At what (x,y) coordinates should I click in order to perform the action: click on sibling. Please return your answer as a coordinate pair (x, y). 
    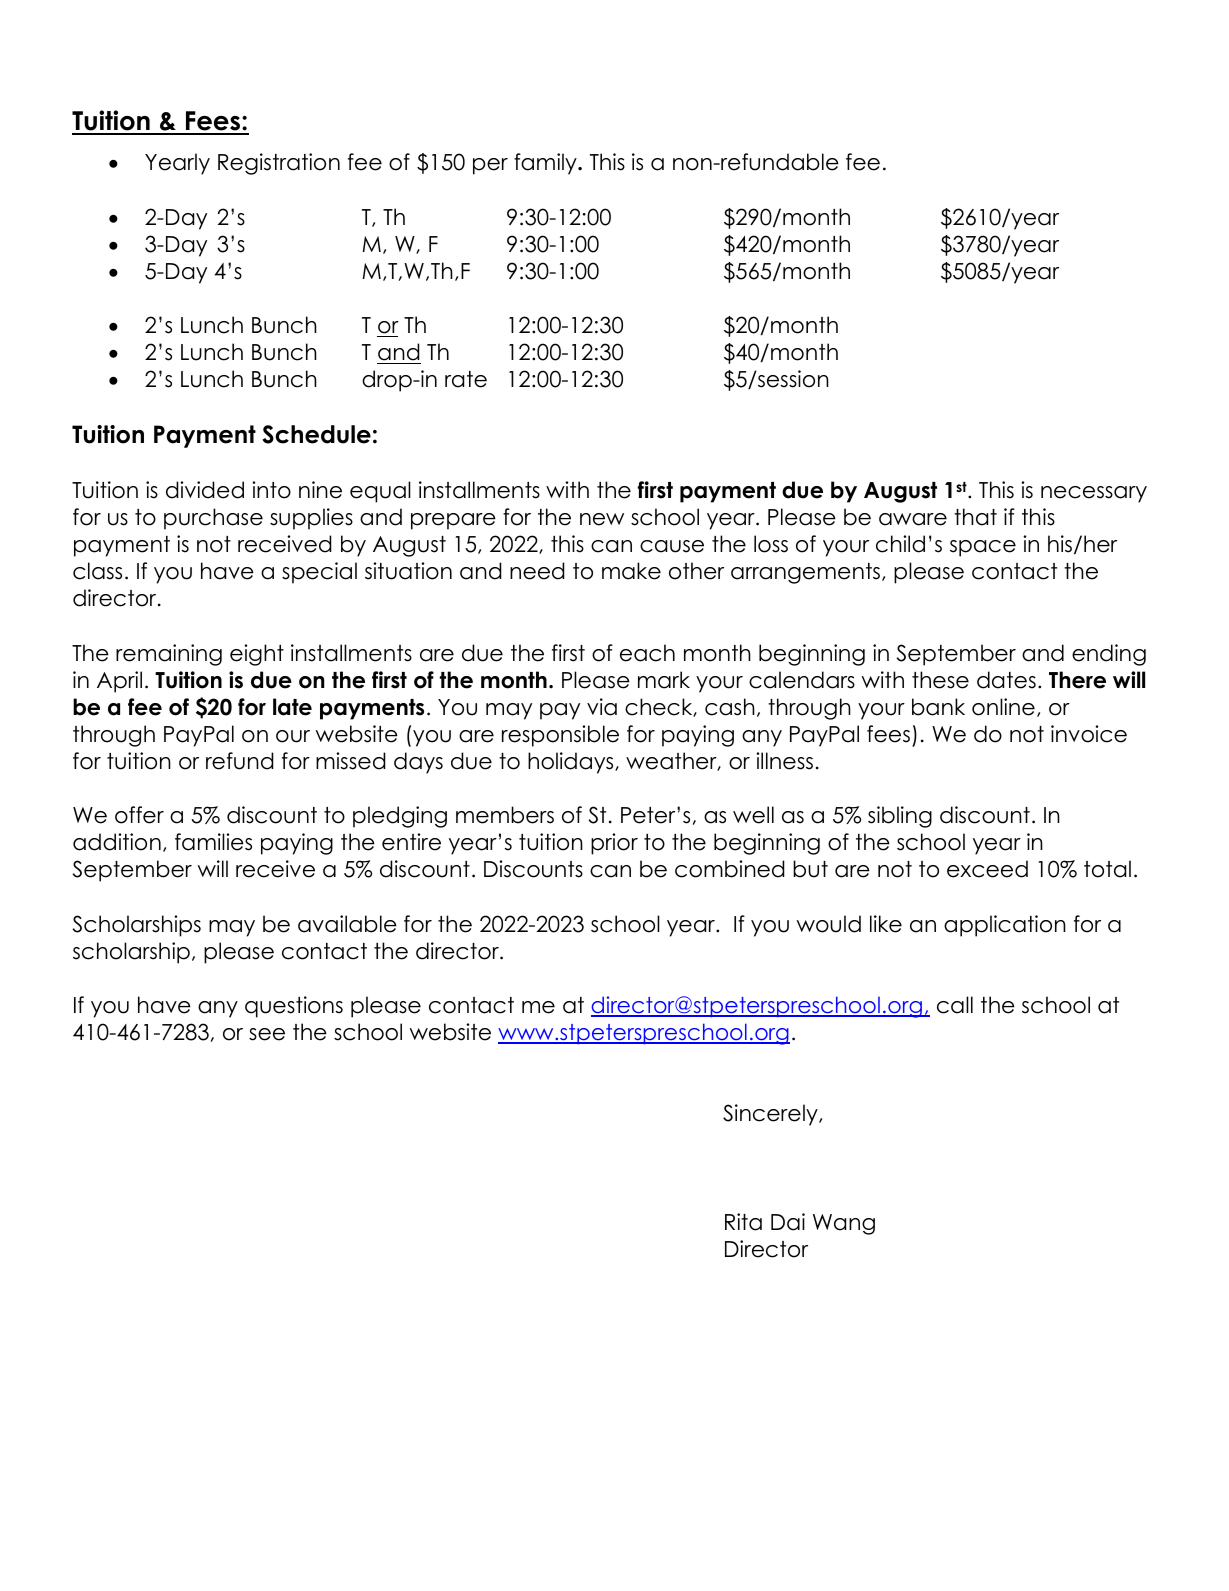
    Looking at the image, I should click on (900, 817).
